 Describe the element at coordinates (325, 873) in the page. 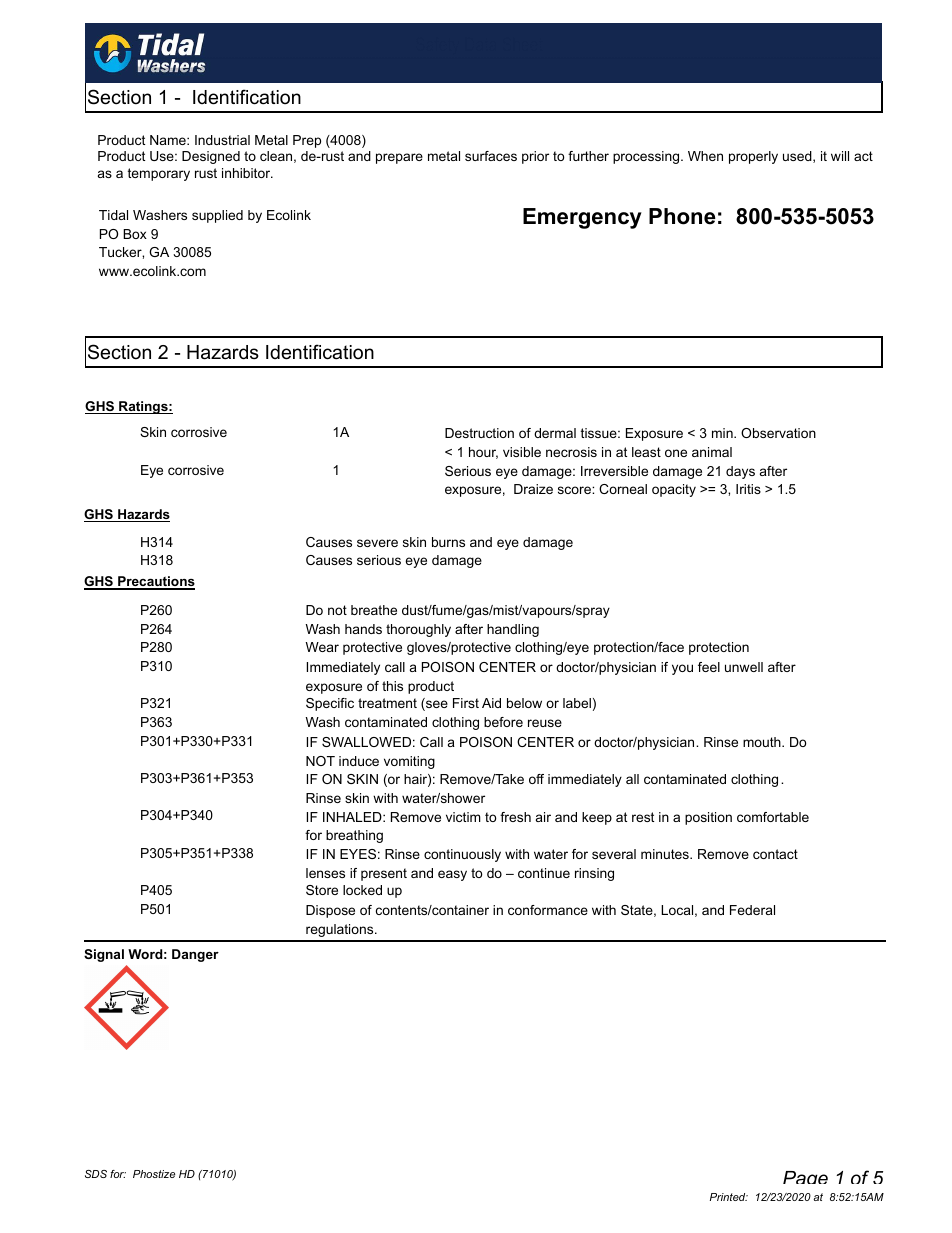

I see `lenses` at that location.
